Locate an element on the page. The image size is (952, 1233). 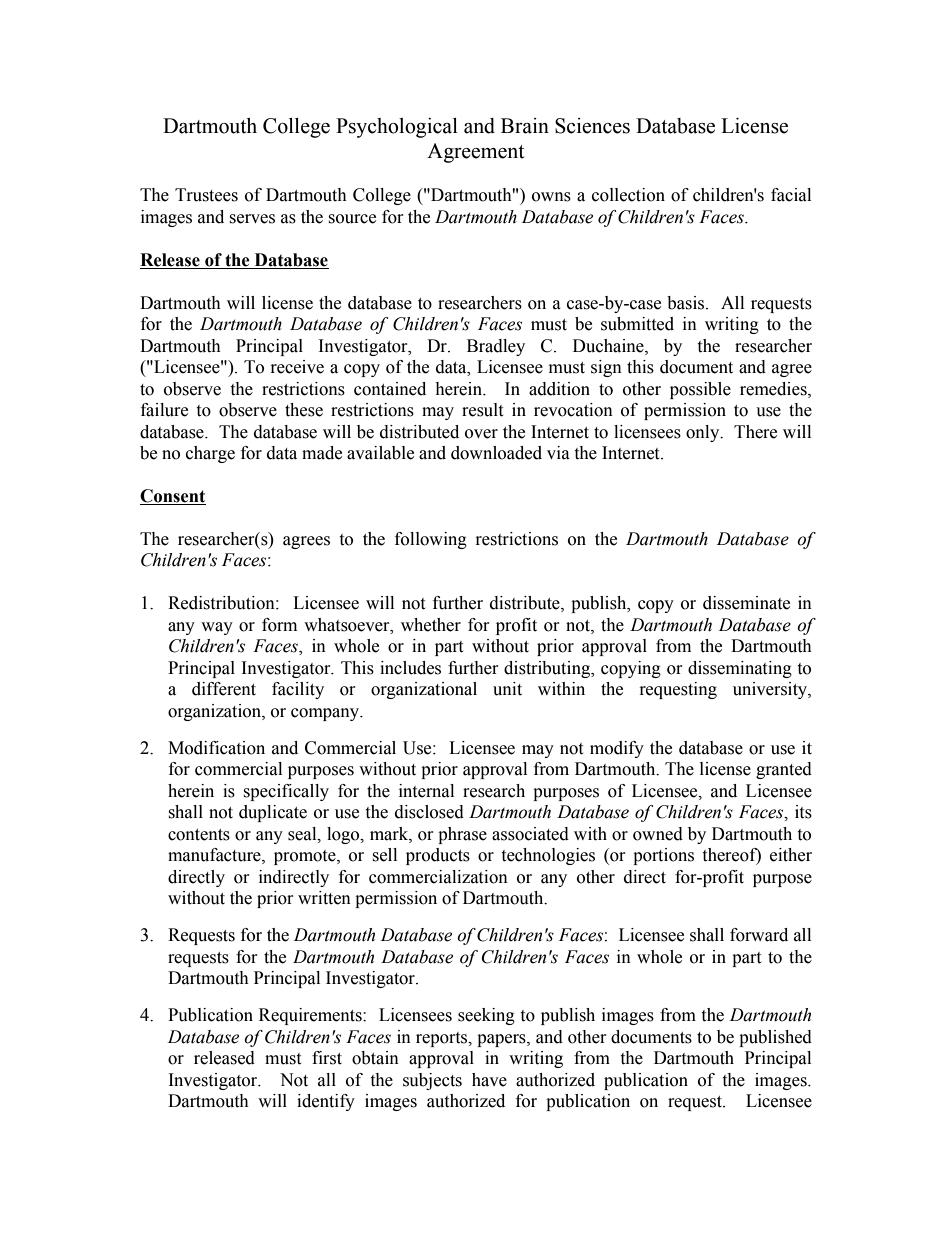
facial is located at coordinates (791, 195).
